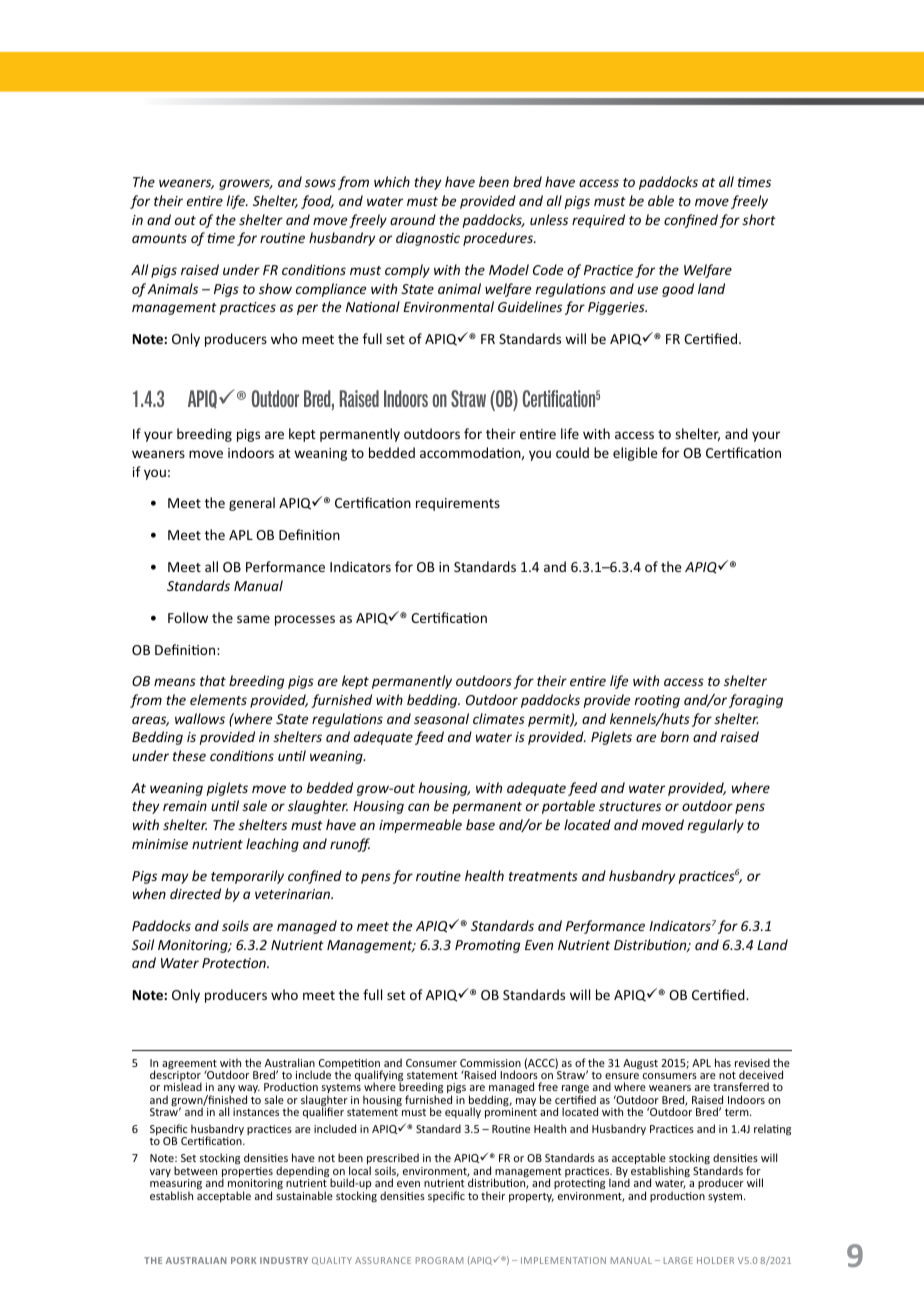  Describe the element at coordinates (635, 454) in the screenshot. I see `eligible` at that location.
